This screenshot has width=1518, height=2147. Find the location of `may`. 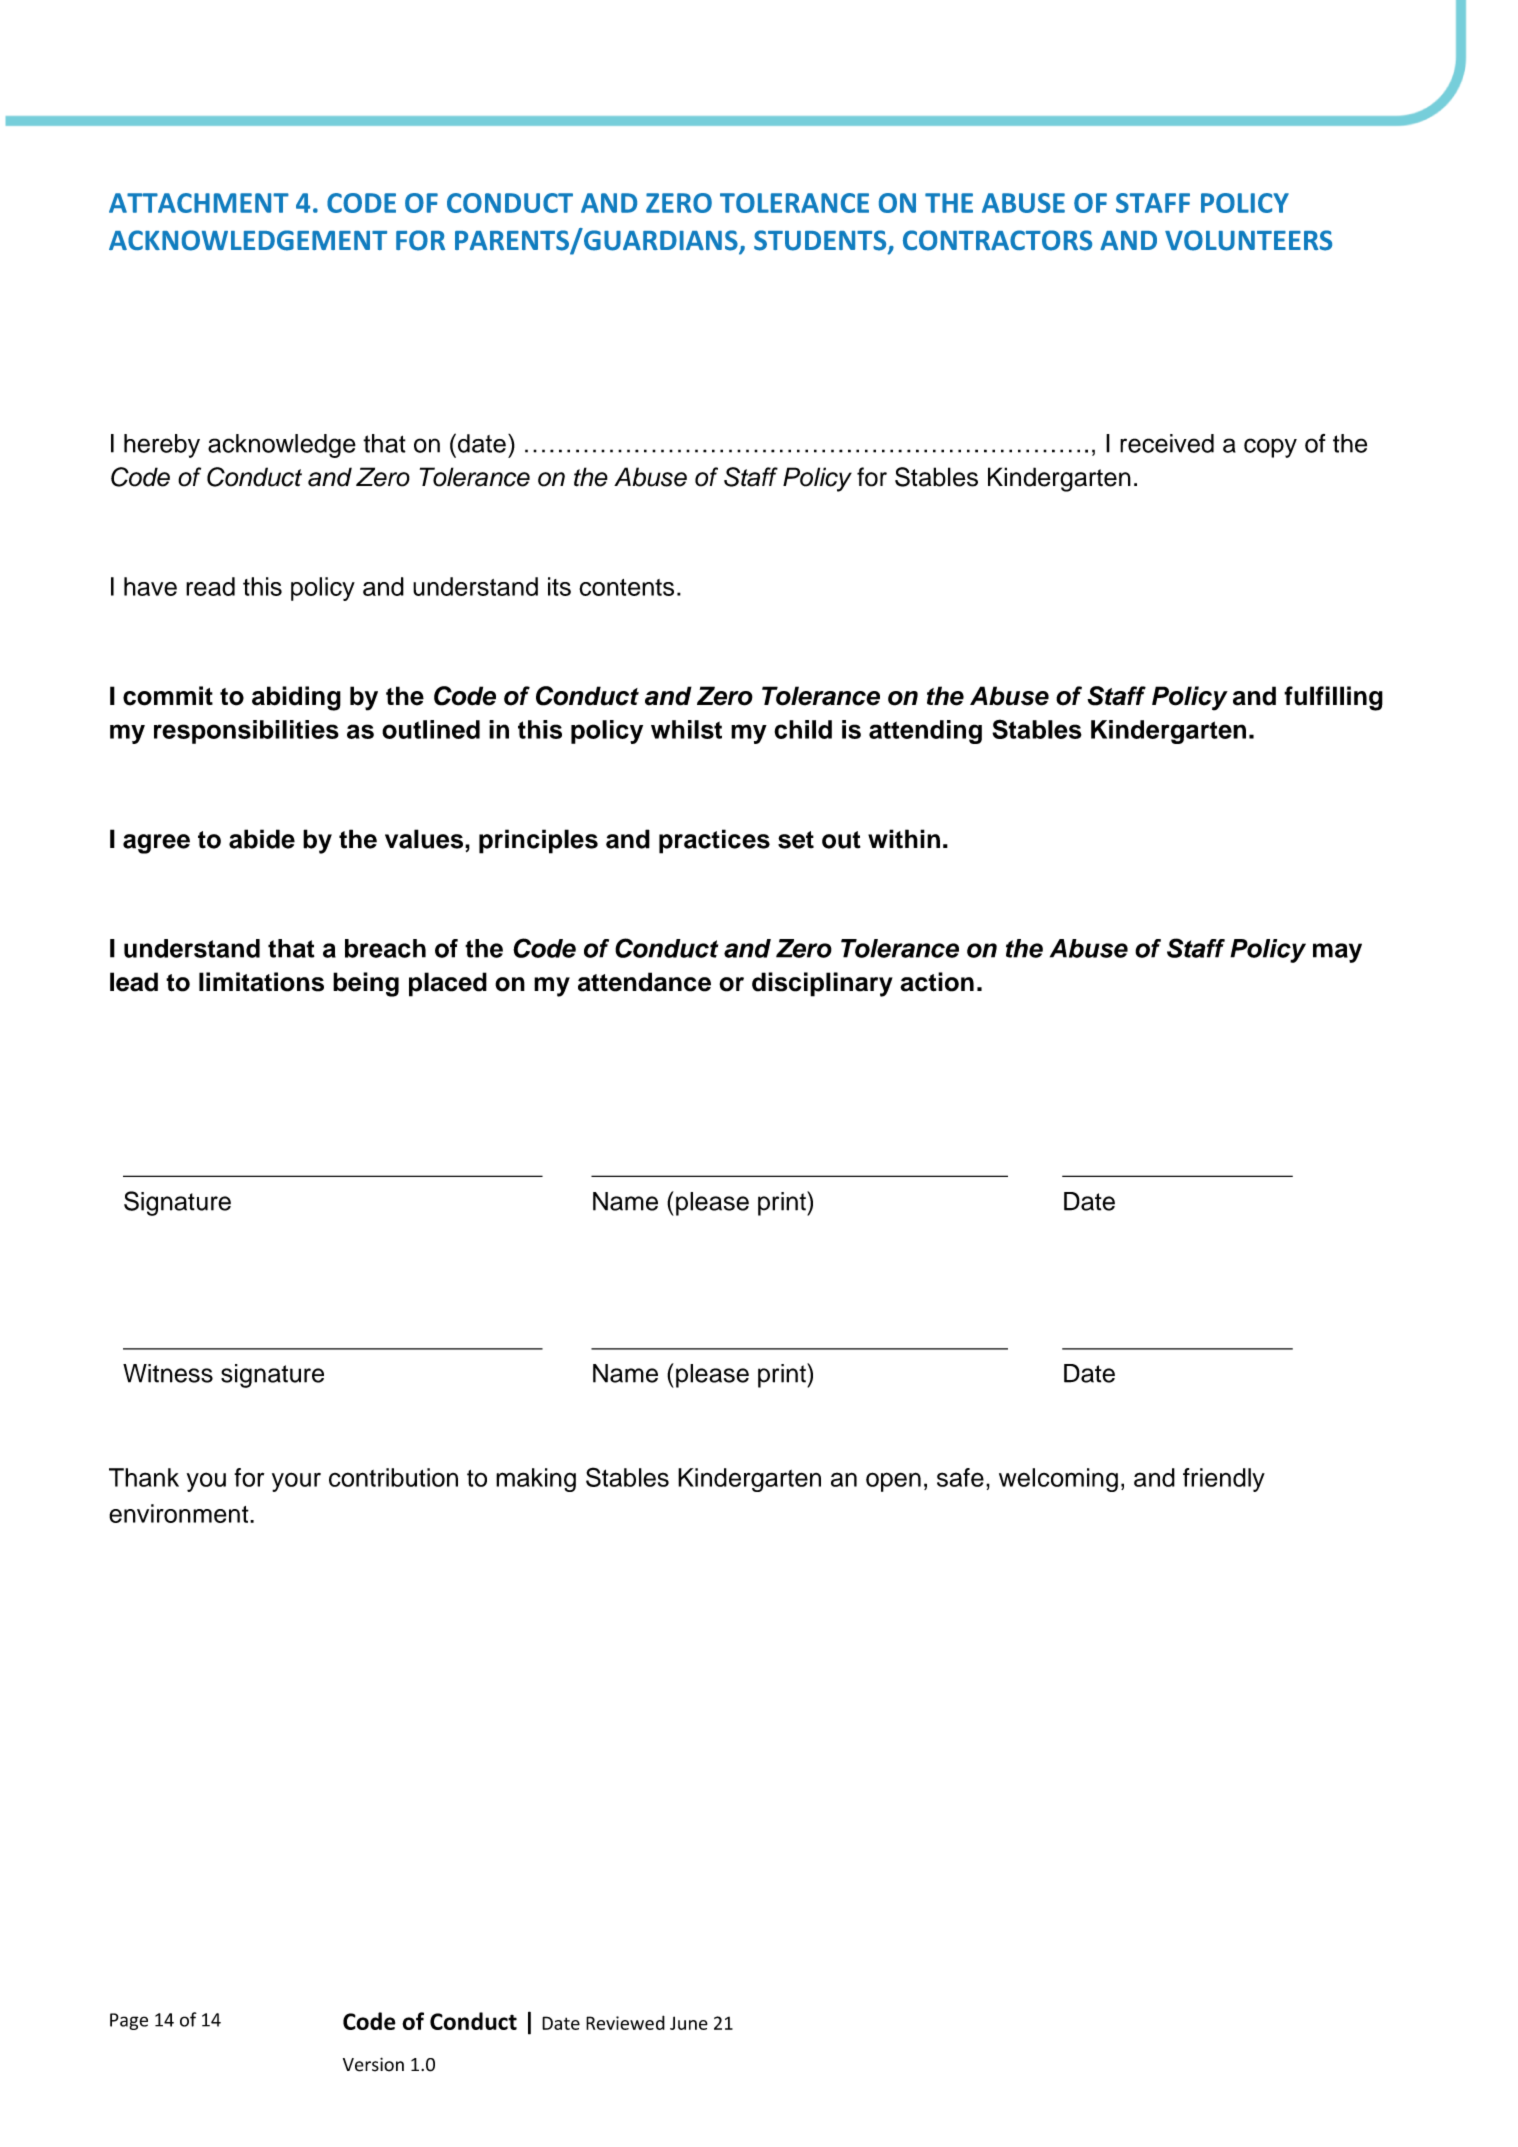

may is located at coordinates (1337, 953).
